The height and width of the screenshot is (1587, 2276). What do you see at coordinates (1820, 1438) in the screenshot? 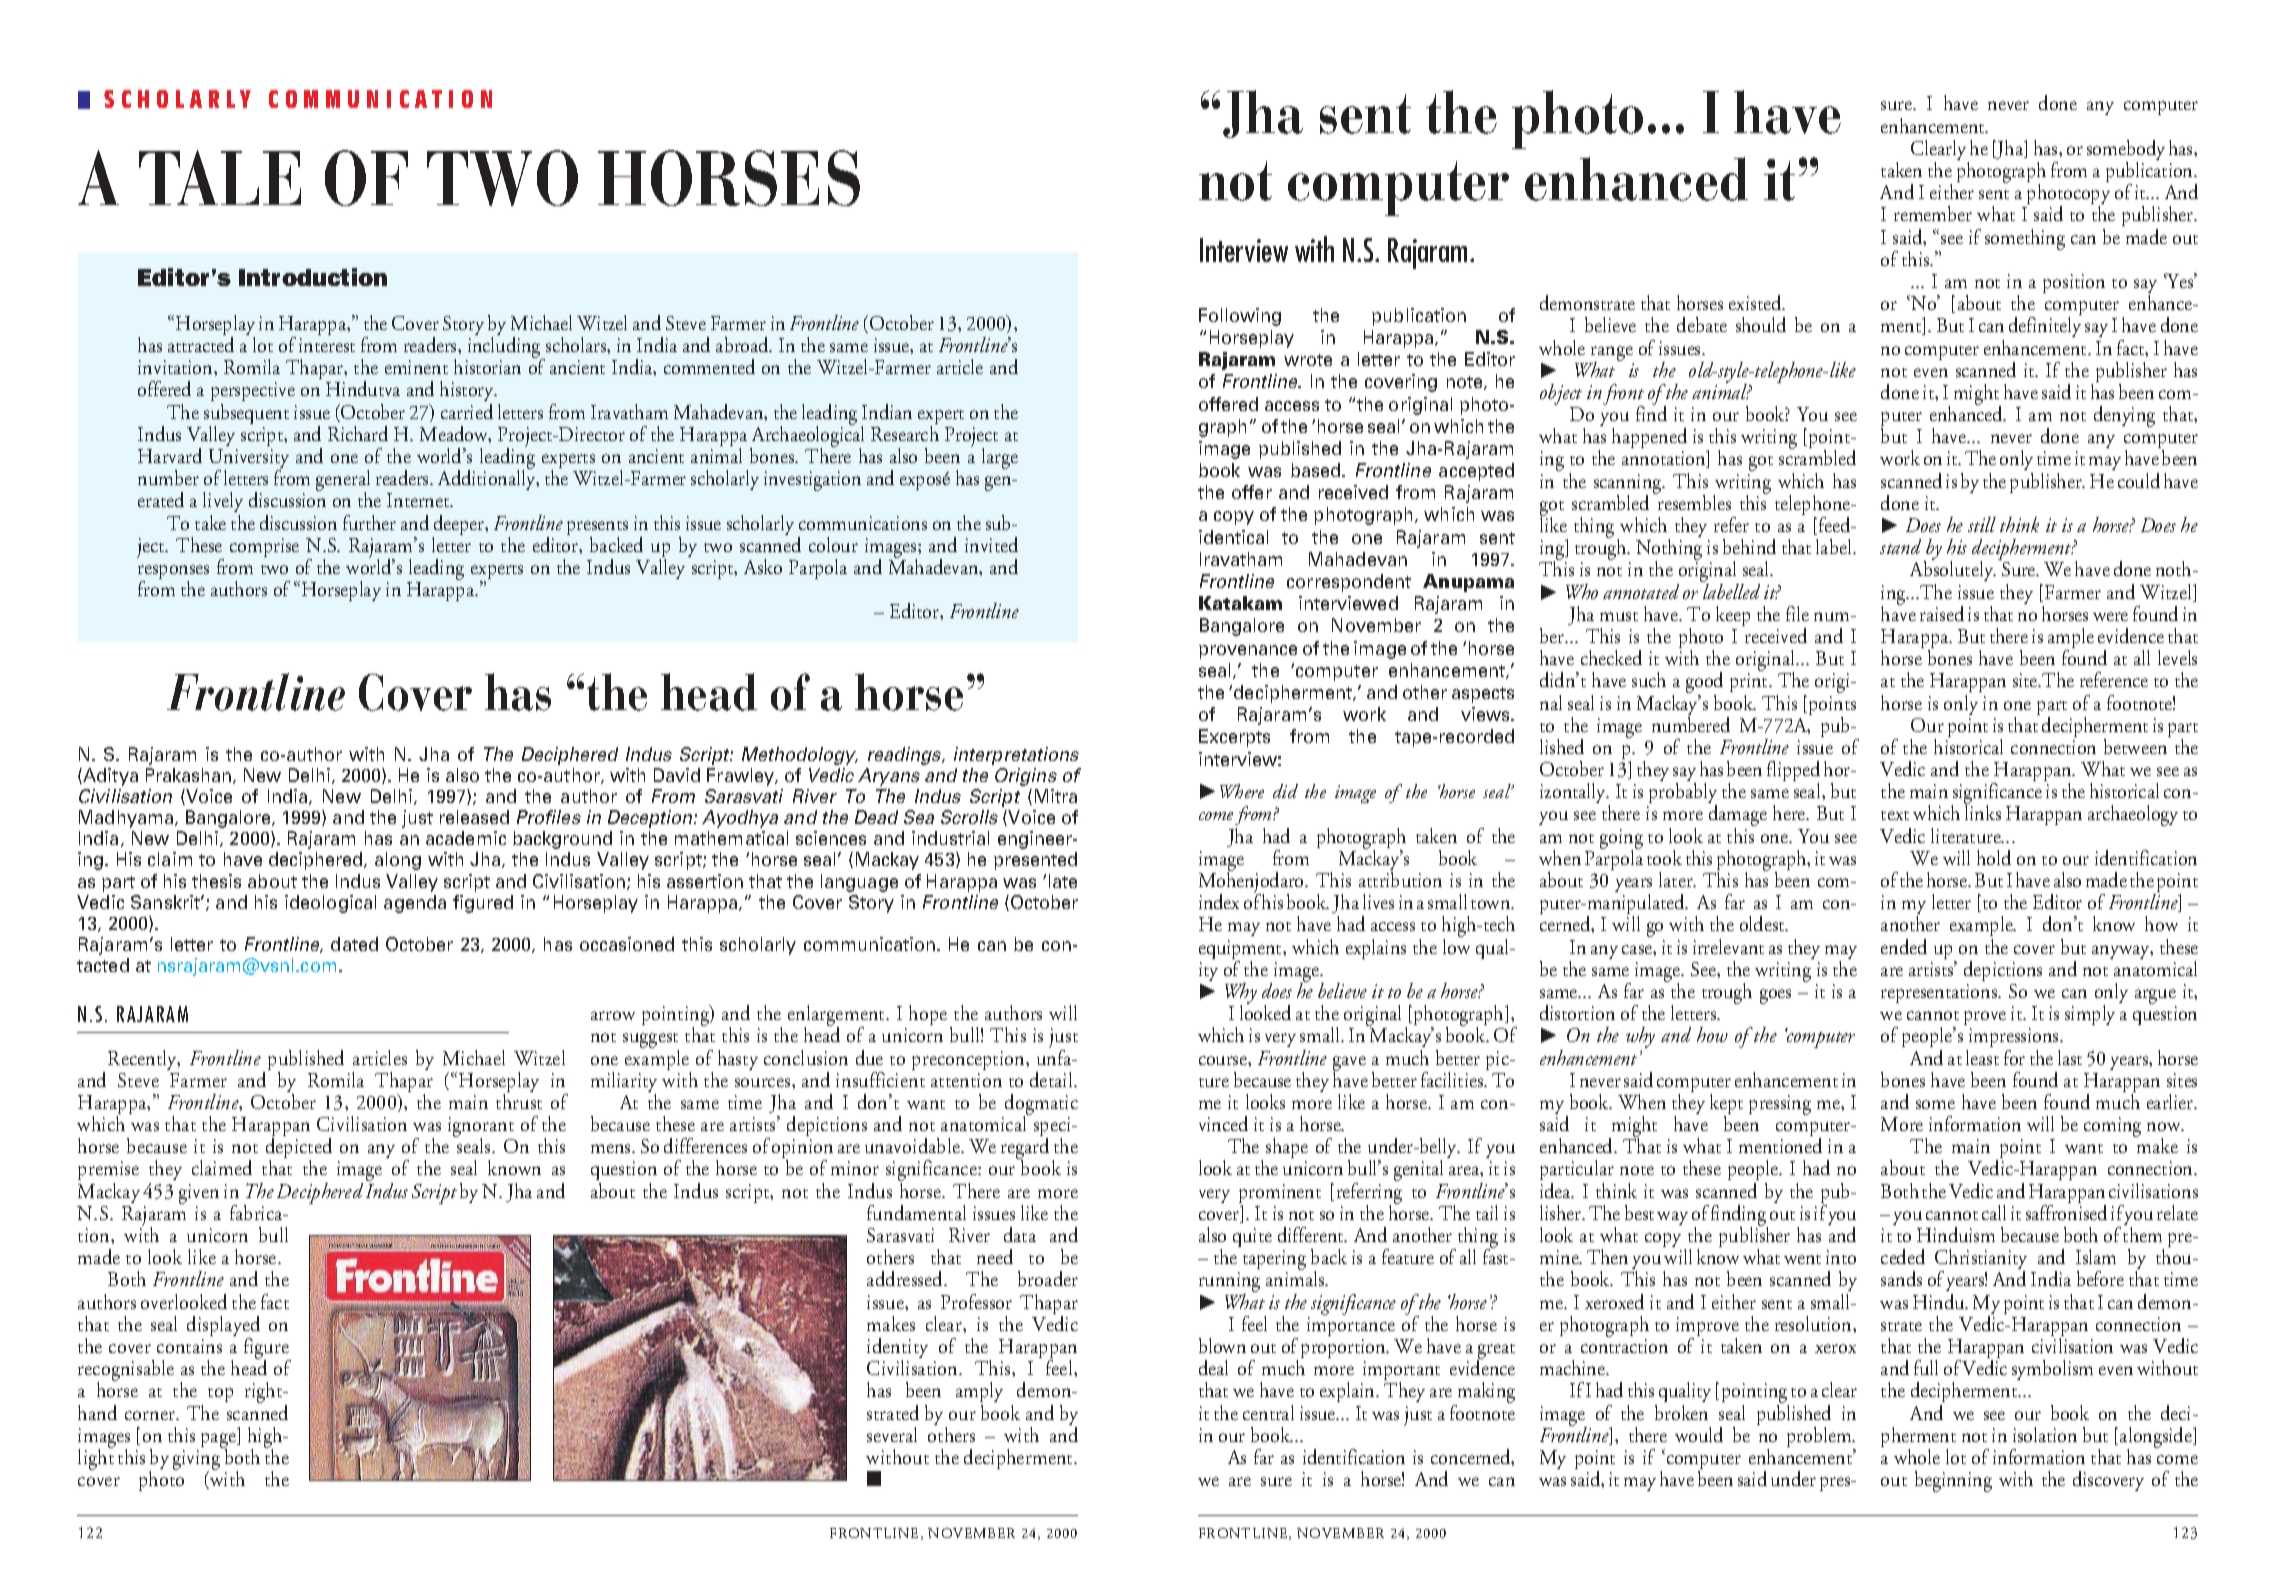
I see `problem` at bounding box center [1820, 1438].
